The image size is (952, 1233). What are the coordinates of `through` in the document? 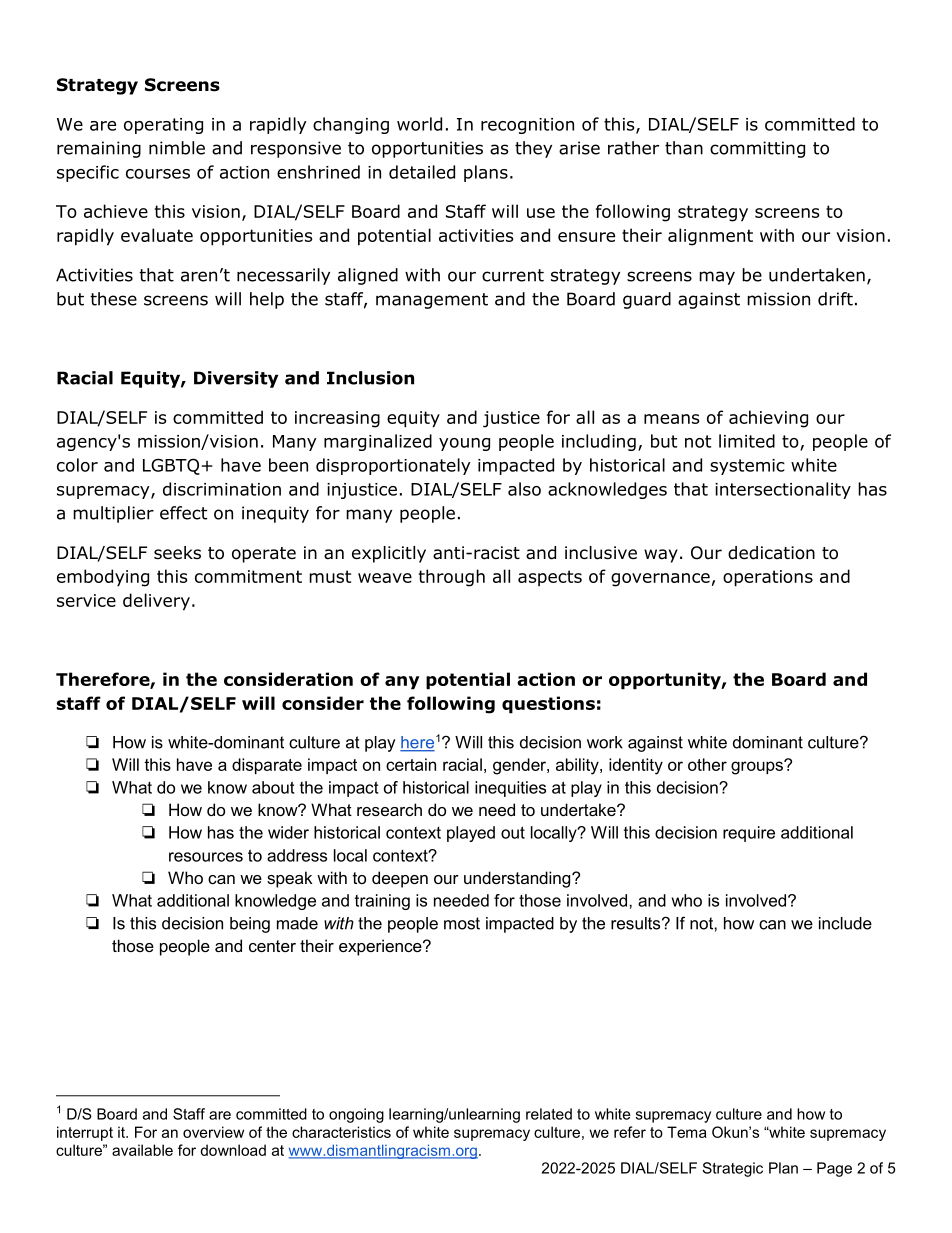 It's located at (452, 578).
